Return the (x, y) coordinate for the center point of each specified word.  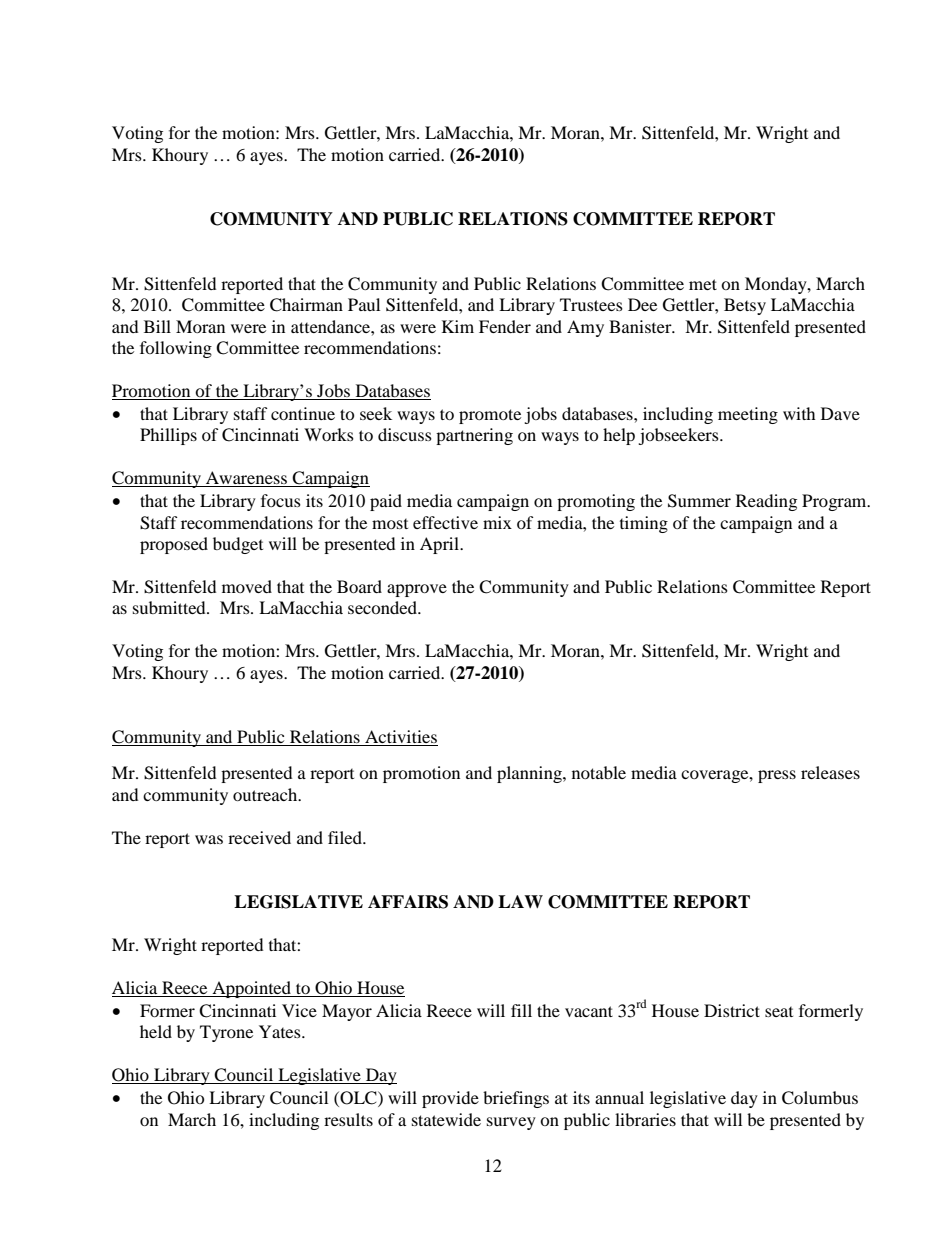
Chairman (306, 305)
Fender (505, 326)
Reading (766, 502)
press (777, 776)
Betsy (745, 306)
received (259, 837)
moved (247, 586)
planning (530, 774)
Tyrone (226, 1033)
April (440, 545)
